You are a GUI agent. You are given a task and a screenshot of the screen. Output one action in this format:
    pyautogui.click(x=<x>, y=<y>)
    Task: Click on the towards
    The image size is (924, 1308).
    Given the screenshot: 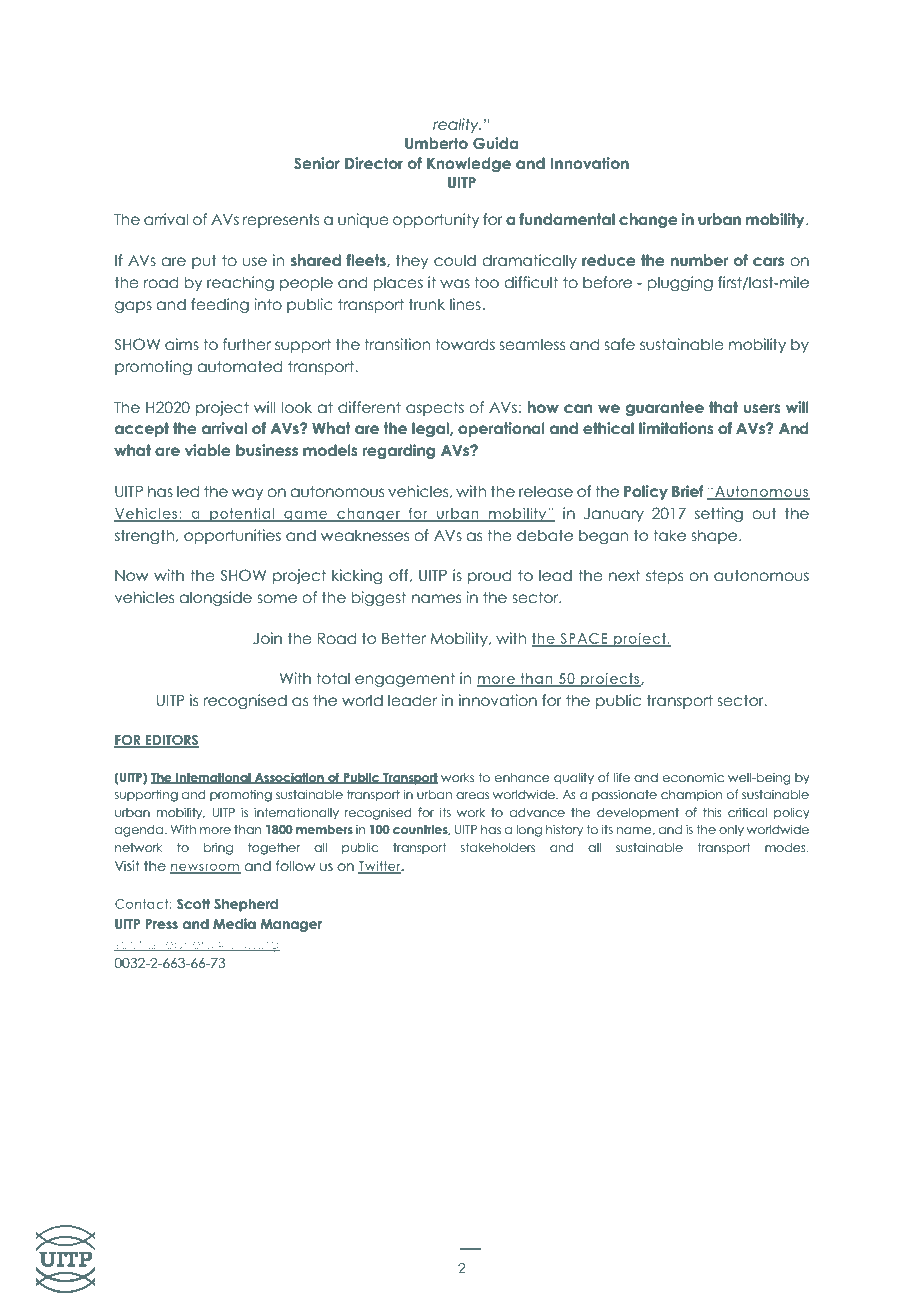 What is the action you would take?
    pyautogui.click(x=465, y=344)
